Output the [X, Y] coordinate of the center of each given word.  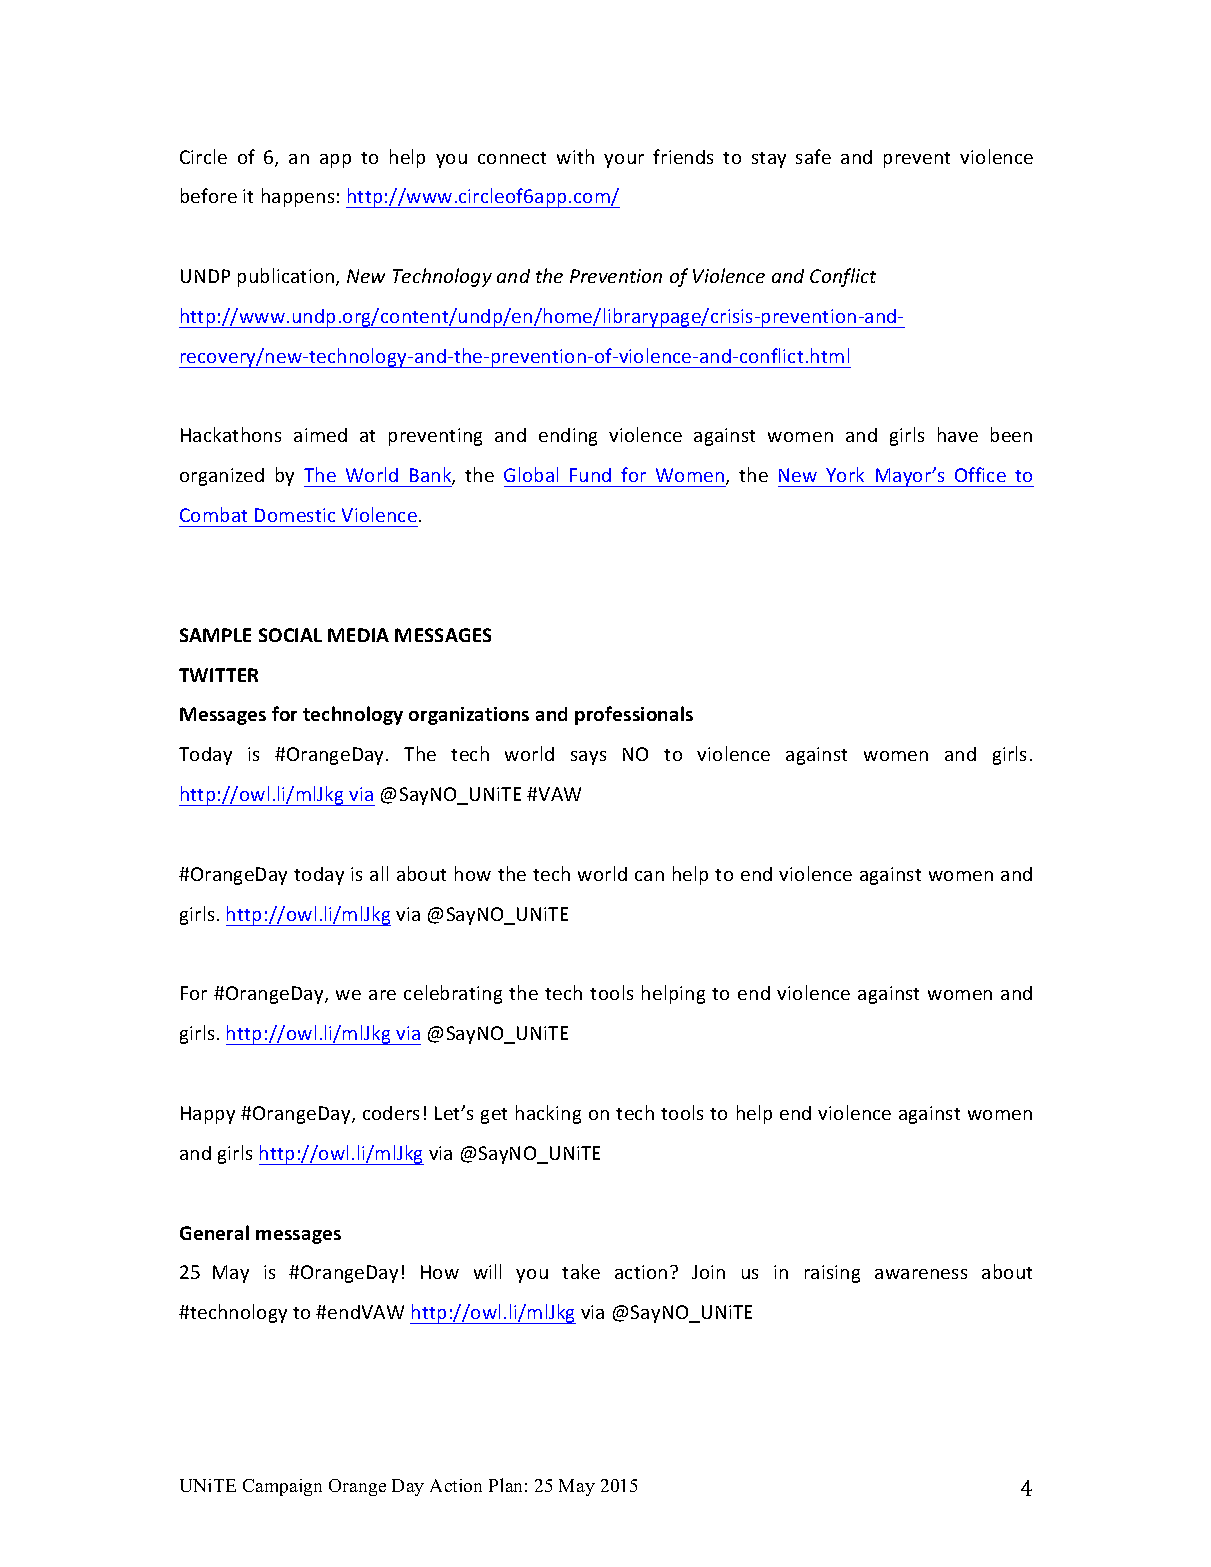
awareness [921, 1274]
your [624, 161]
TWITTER [218, 675]
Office [980, 474]
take [581, 1271]
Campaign [282, 1487]
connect [512, 158]
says [588, 758]
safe [813, 156]
